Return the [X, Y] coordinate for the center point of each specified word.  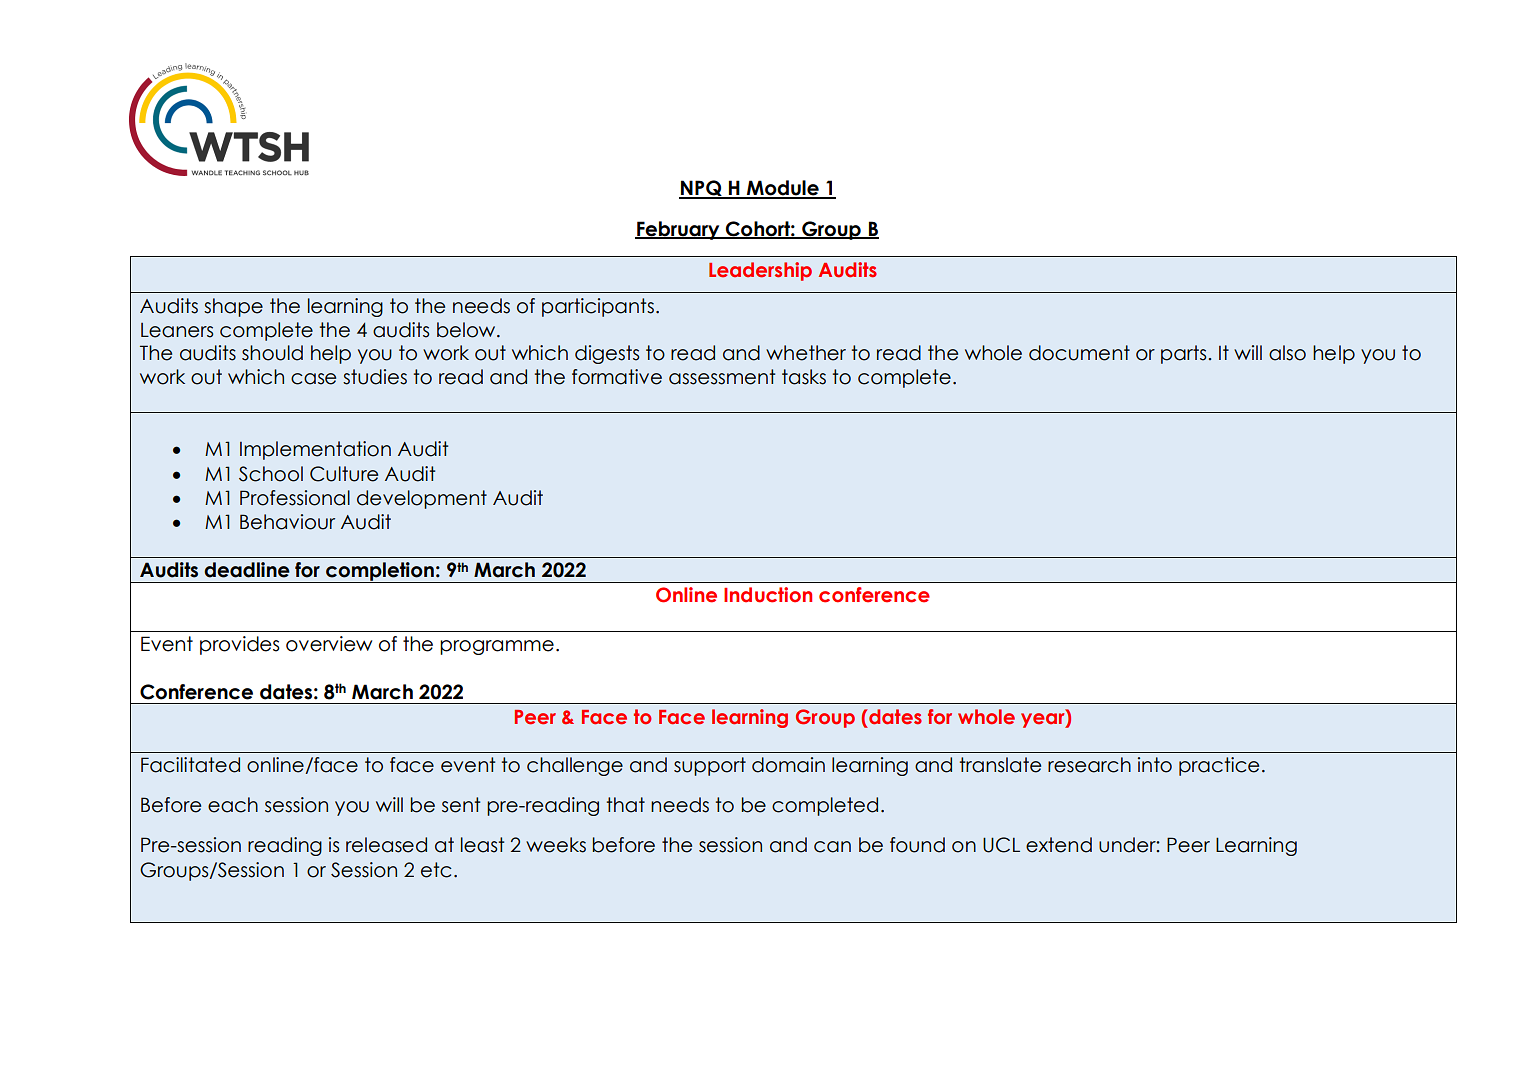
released [386, 845]
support [710, 766]
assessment [722, 377]
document [1079, 353]
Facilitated [190, 765]
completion [380, 572]
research [1089, 765]
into [1155, 765]
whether [806, 353]
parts [1185, 354]
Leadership [760, 271]
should [272, 353]
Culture [344, 474]
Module [783, 189]
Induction [768, 595]
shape [233, 307]
